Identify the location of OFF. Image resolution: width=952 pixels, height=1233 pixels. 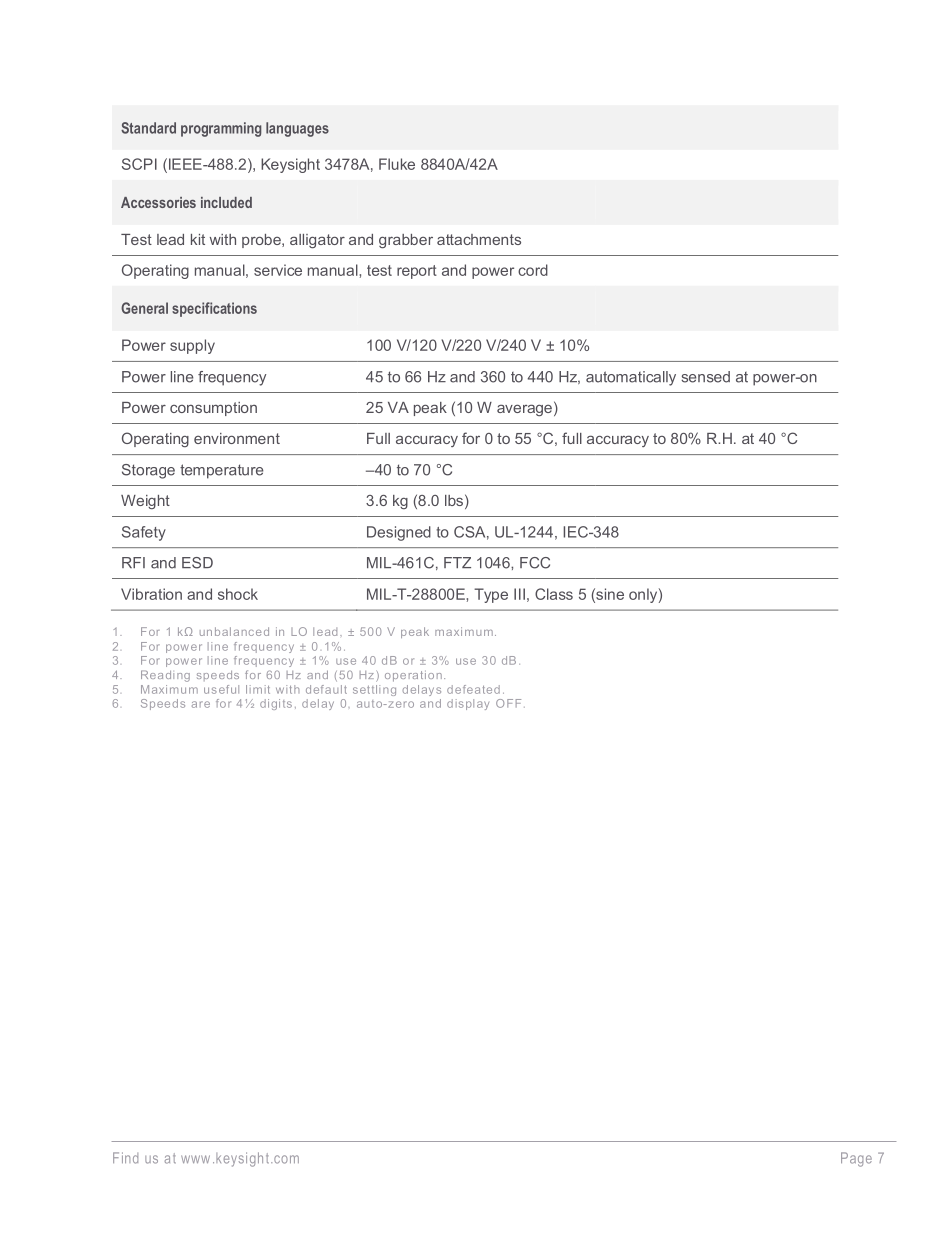
(508, 703).
